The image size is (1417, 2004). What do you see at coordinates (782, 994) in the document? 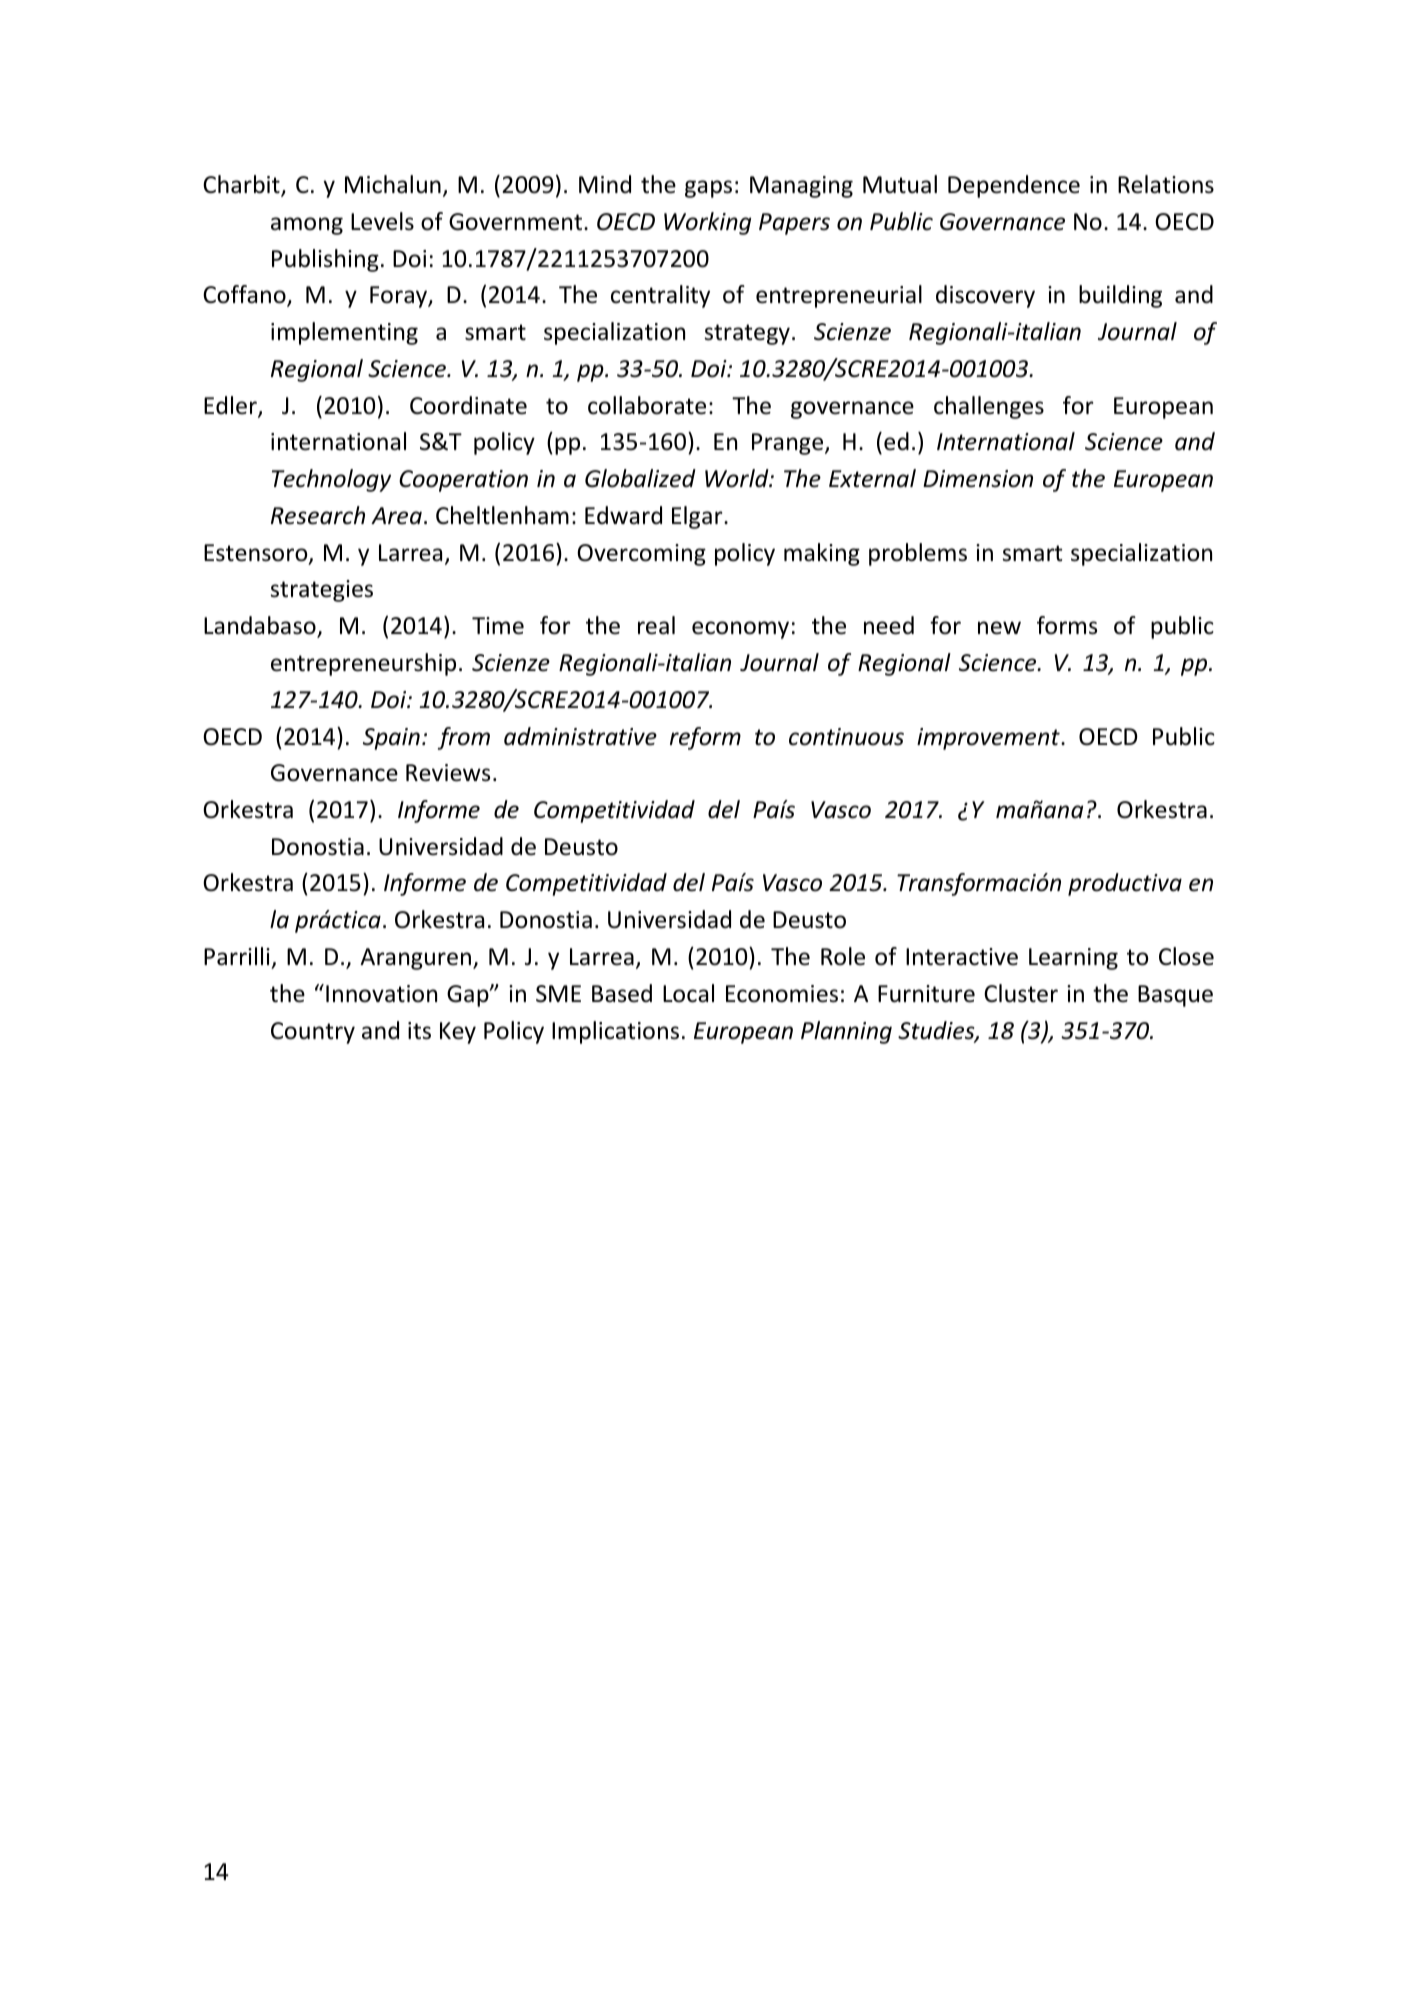
I see `Economies` at bounding box center [782, 994].
